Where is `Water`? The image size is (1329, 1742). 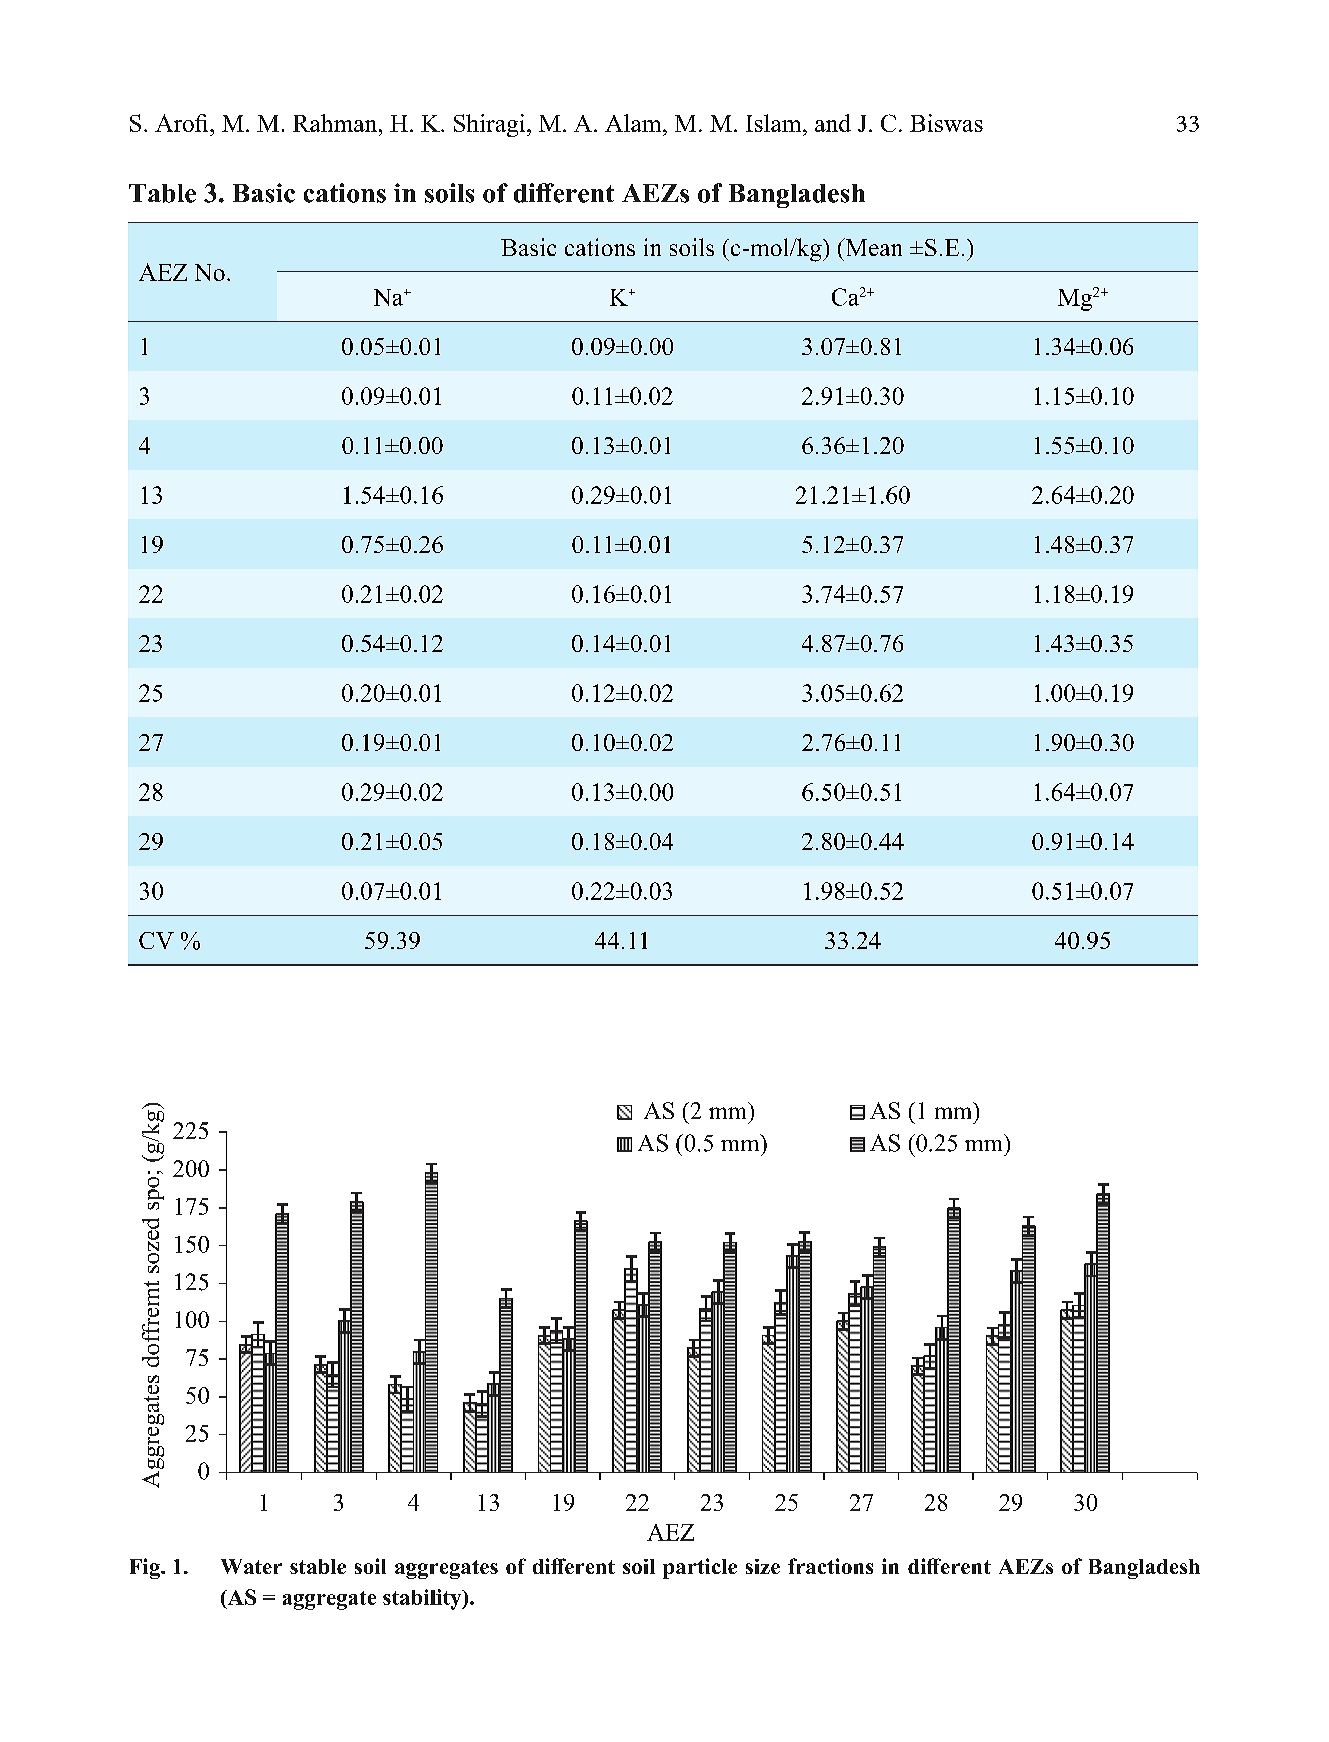
Water is located at coordinates (251, 1566).
